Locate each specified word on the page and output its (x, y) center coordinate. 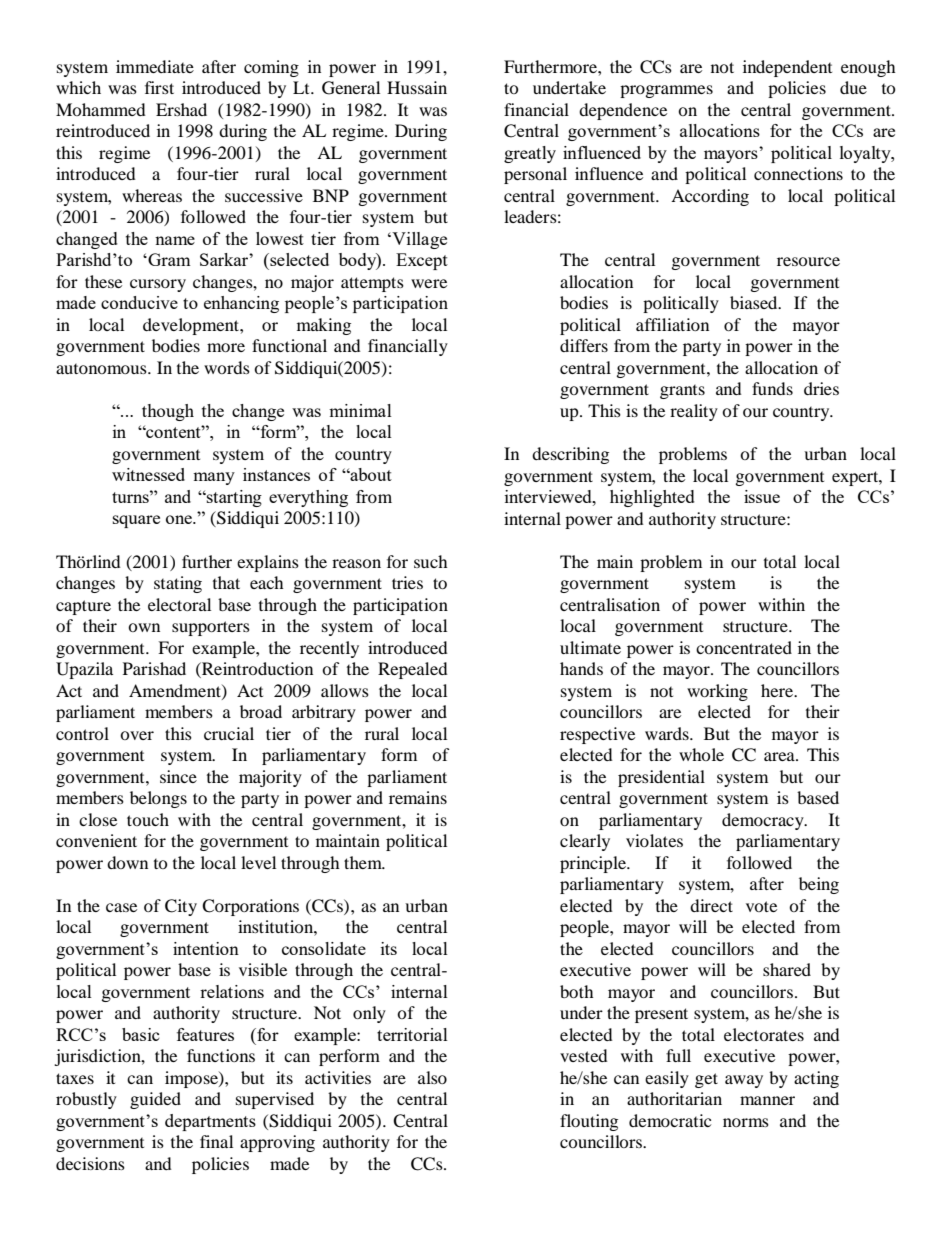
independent (787, 68)
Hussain (417, 87)
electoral (179, 604)
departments (210, 1122)
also (432, 1077)
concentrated (744, 647)
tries (407, 582)
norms (746, 1122)
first (159, 87)
